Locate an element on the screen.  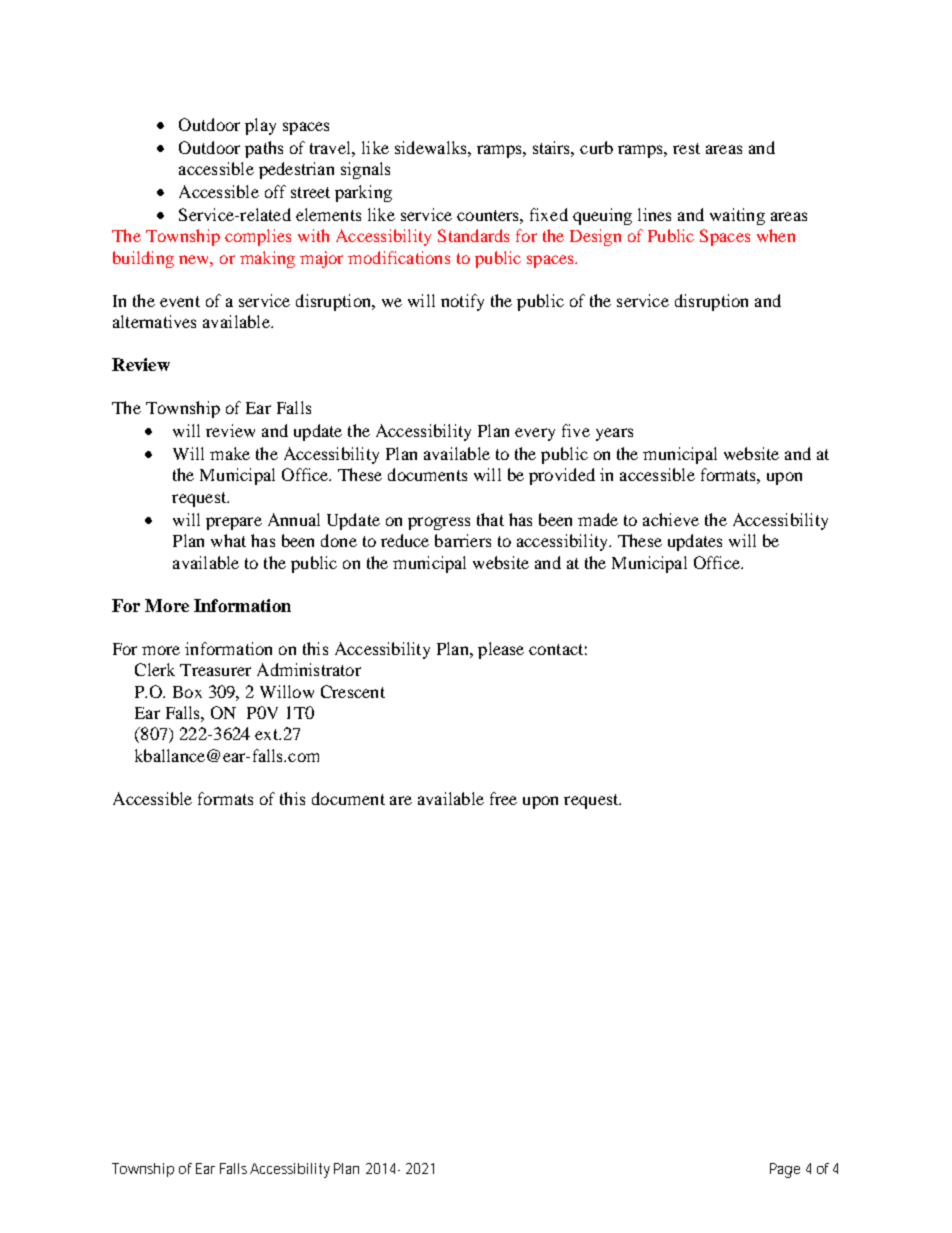
free is located at coordinates (503, 798).
